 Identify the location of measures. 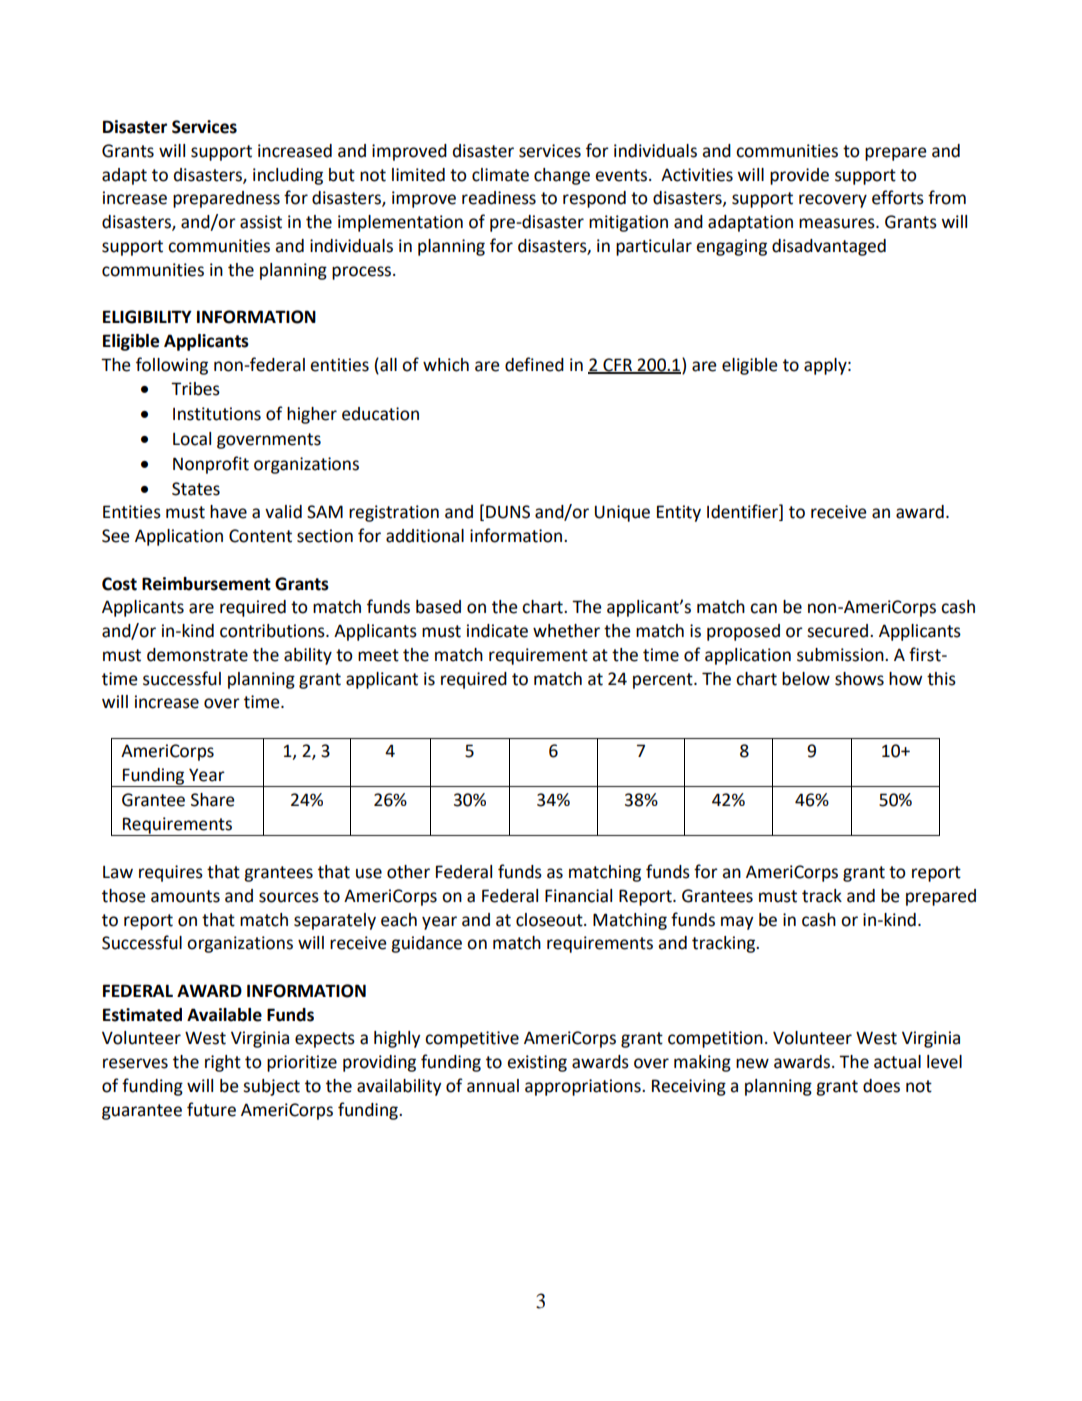
(838, 223).
